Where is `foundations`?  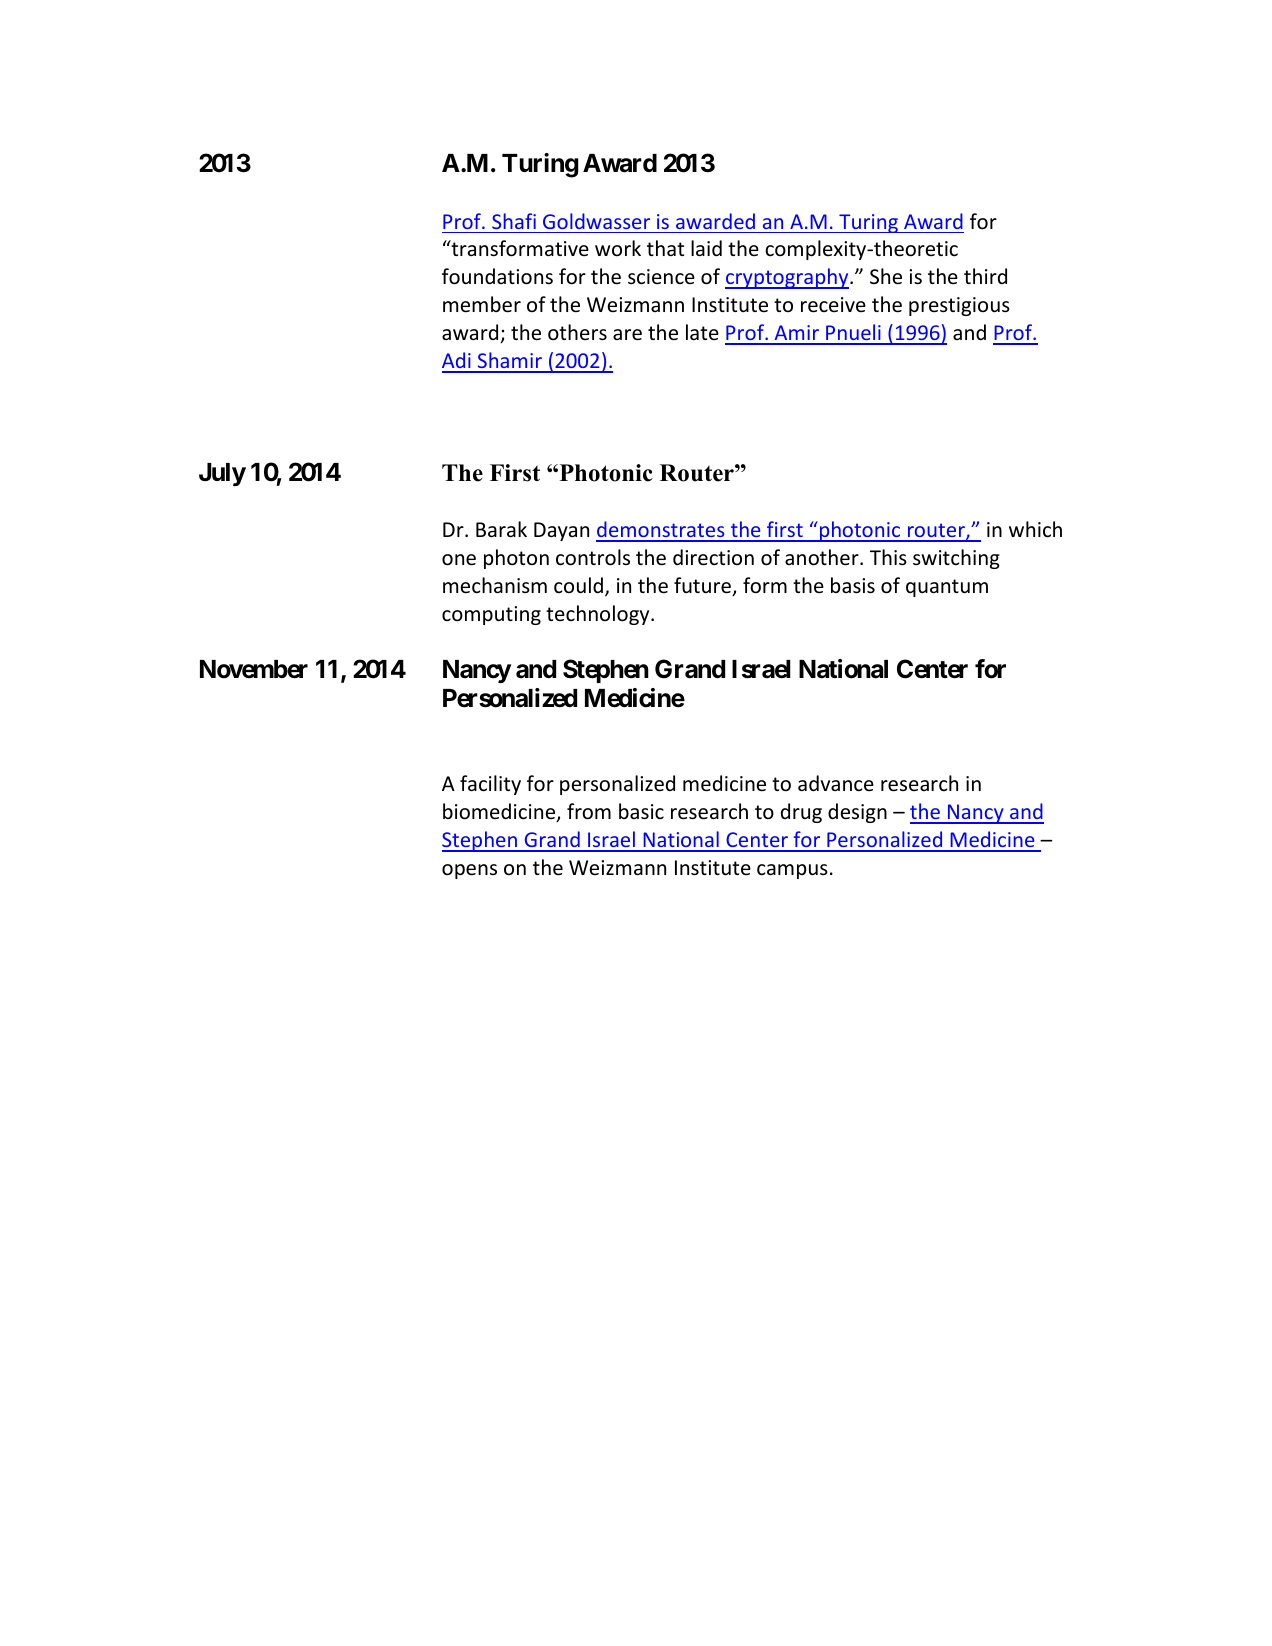 foundations is located at coordinates (497, 276).
